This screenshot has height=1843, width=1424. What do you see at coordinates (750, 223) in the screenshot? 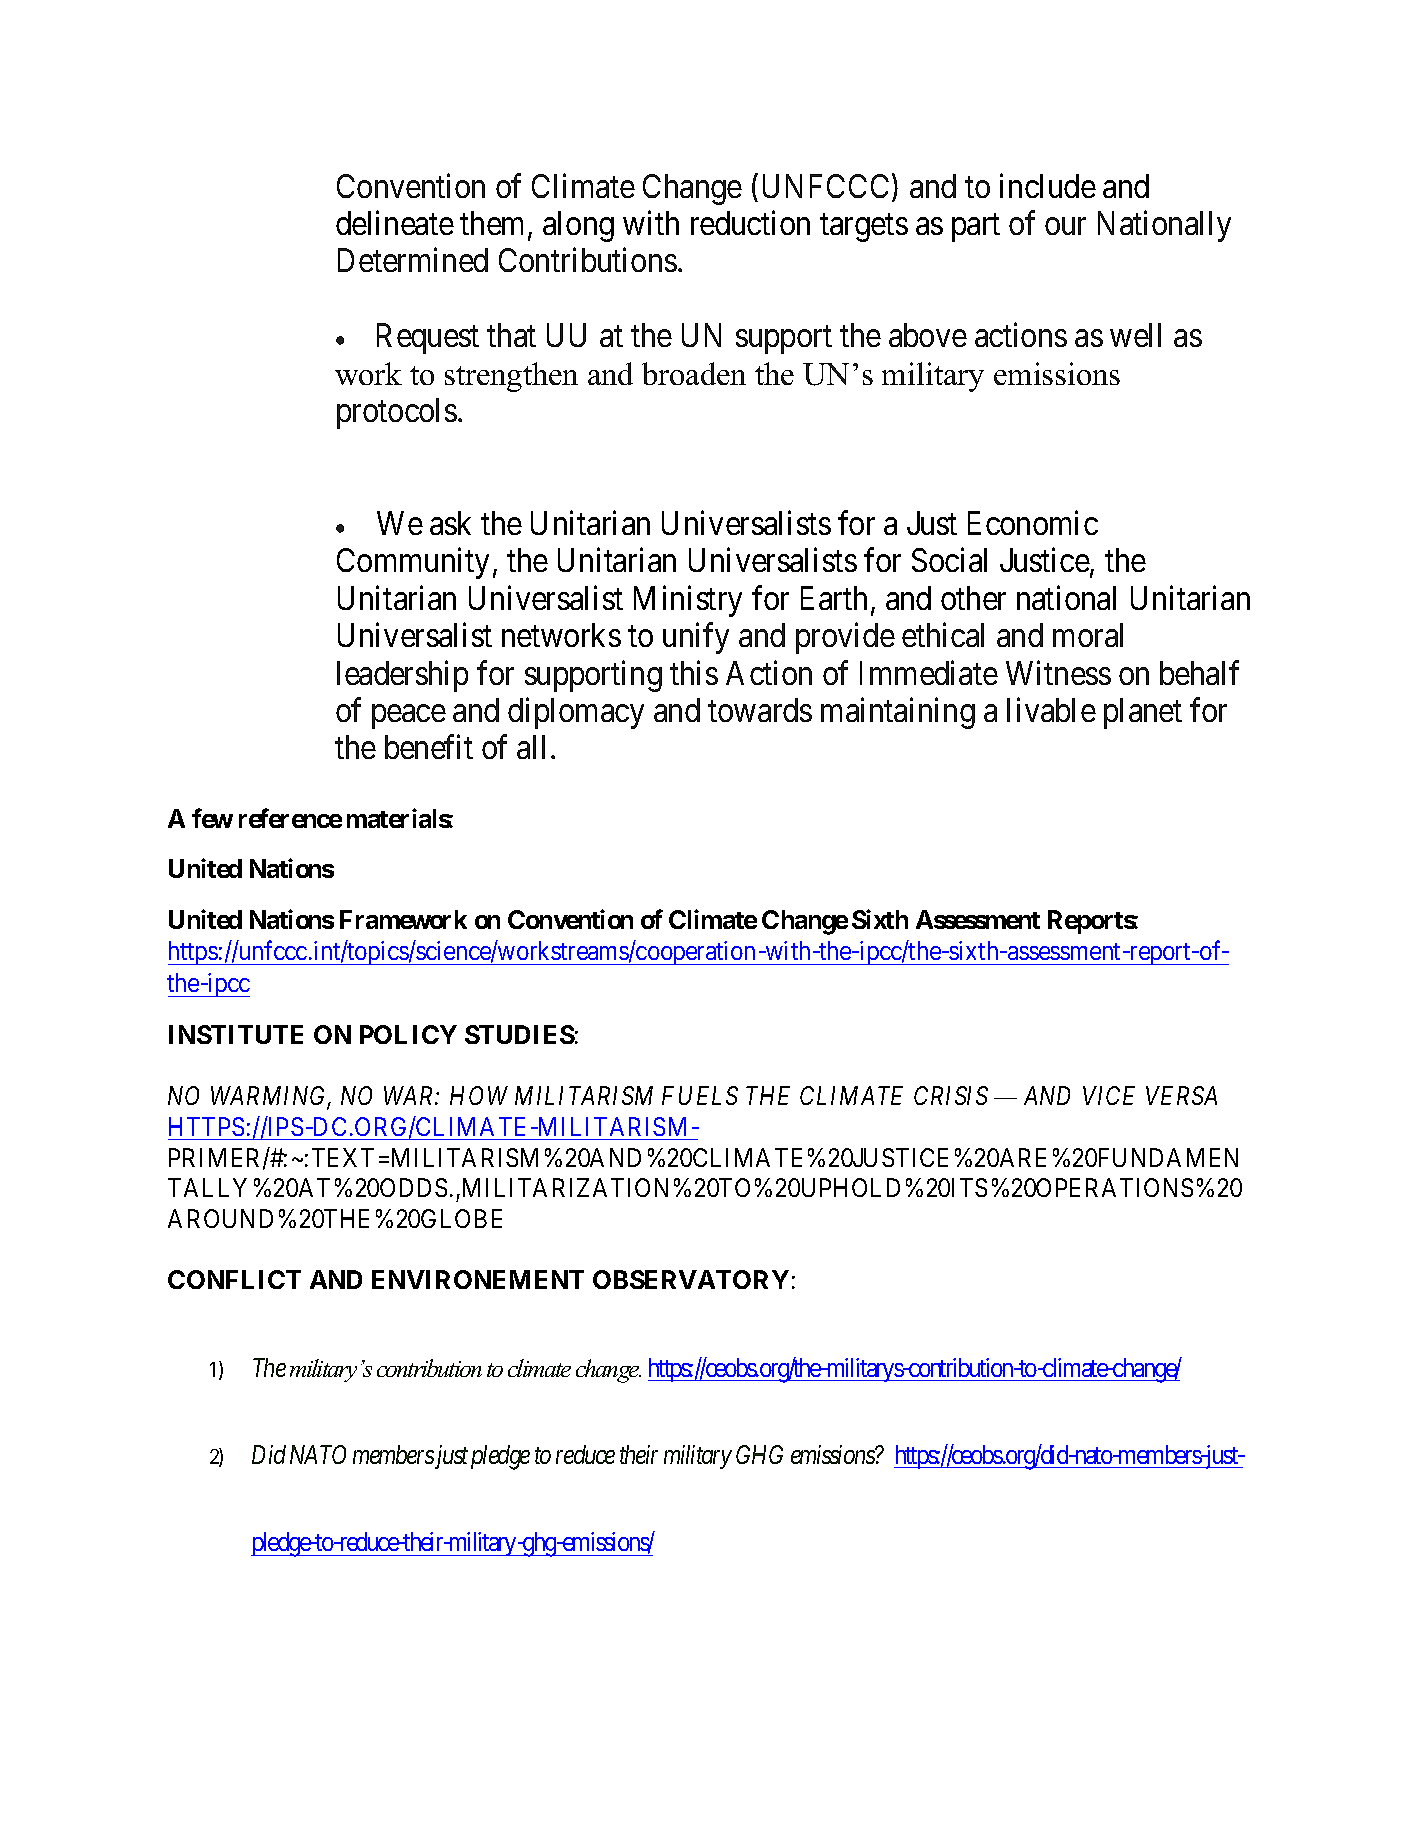
I see `reduction` at bounding box center [750, 223].
